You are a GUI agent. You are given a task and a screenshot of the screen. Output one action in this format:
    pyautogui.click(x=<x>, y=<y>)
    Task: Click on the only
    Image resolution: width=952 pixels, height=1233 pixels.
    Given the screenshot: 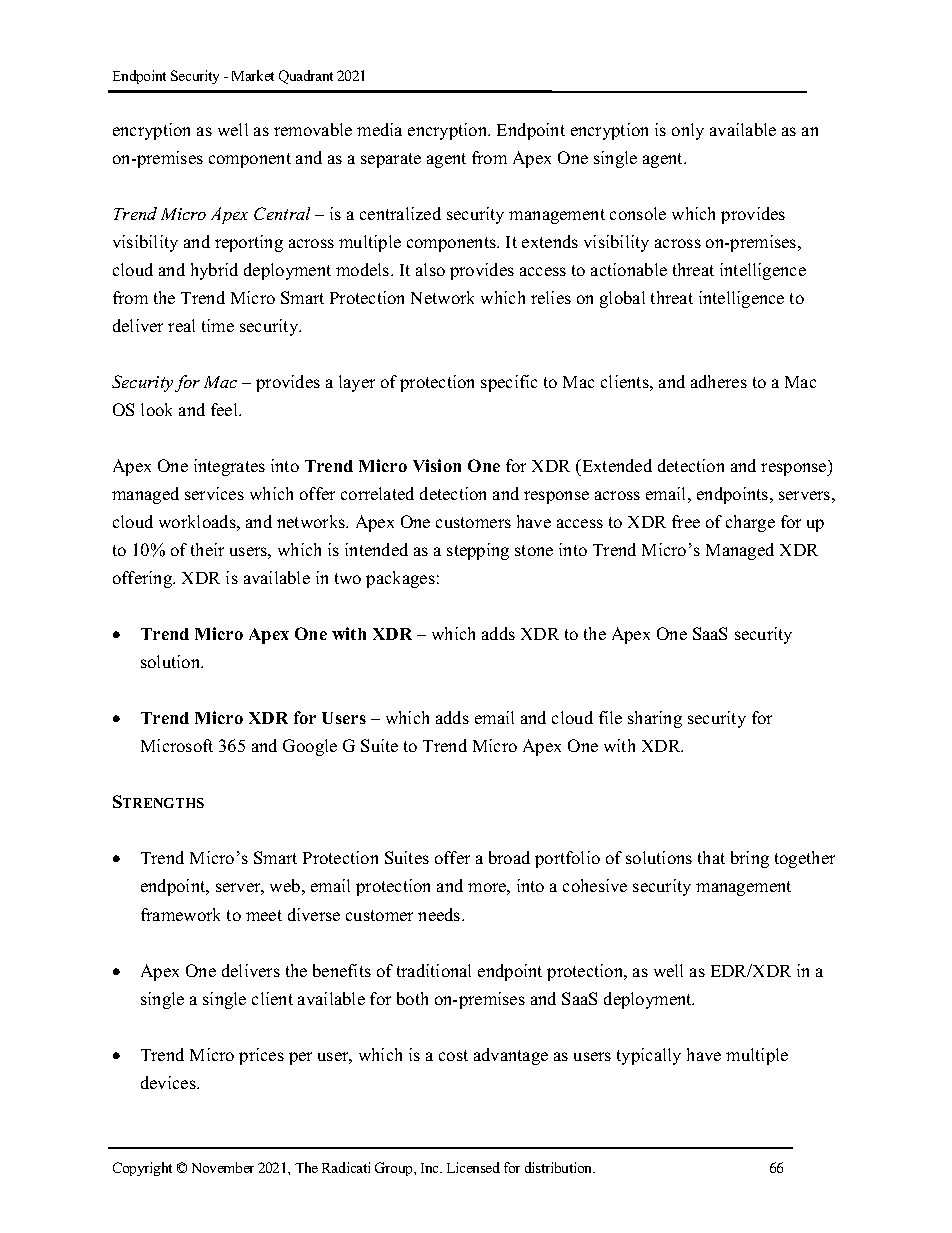 What is the action you would take?
    pyautogui.click(x=688, y=131)
